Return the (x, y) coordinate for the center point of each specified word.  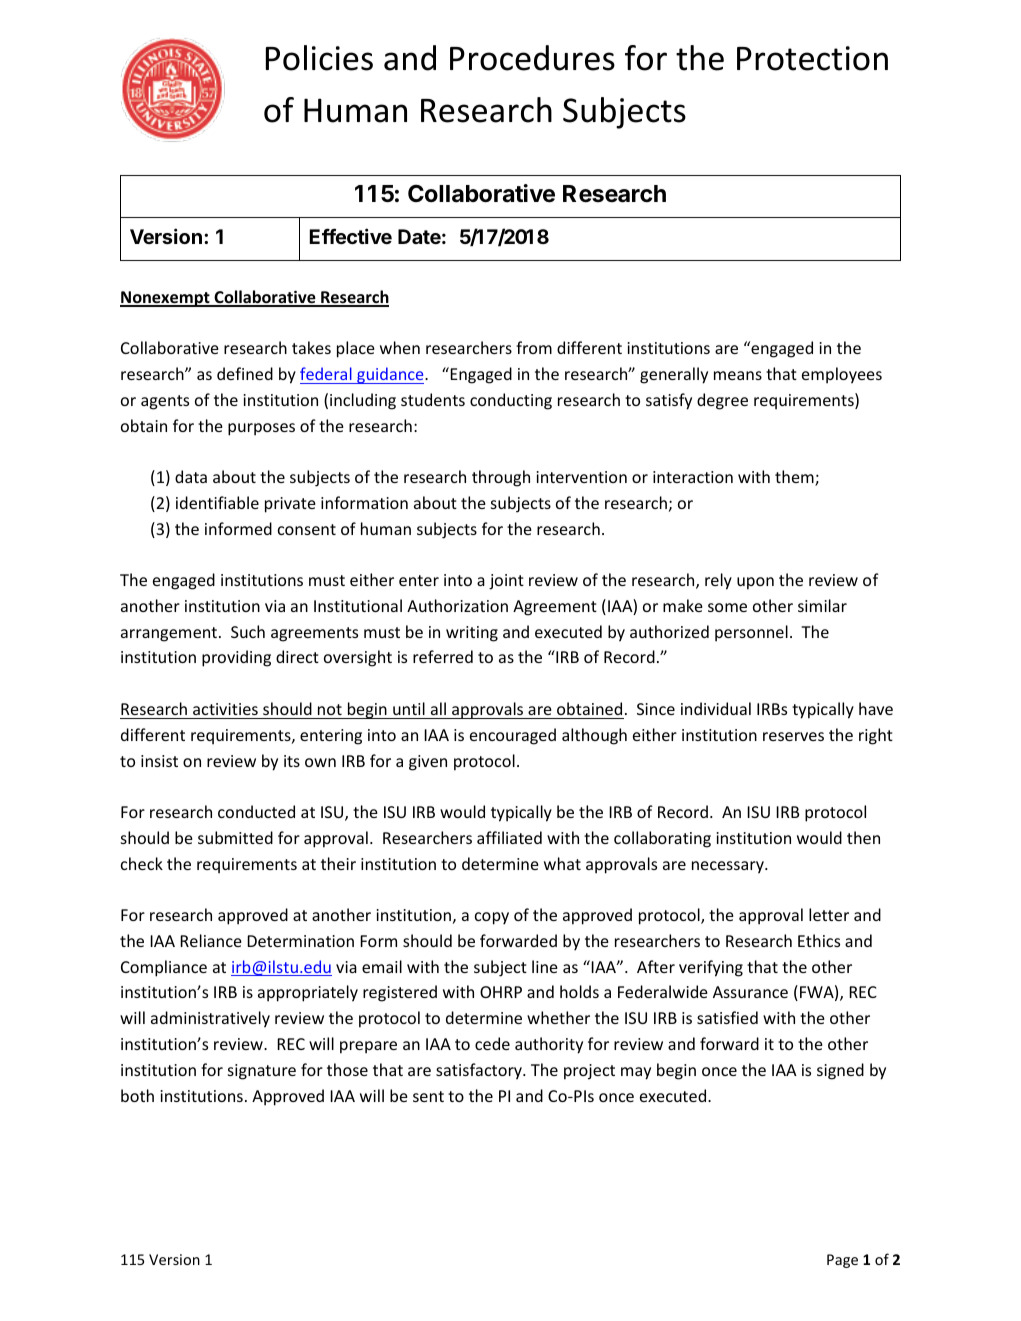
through (501, 478)
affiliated (509, 837)
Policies (319, 58)
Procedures (532, 58)
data (191, 476)
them (795, 478)
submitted (235, 837)
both (137, 1095)
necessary (729, 867)
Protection (812, 58)
